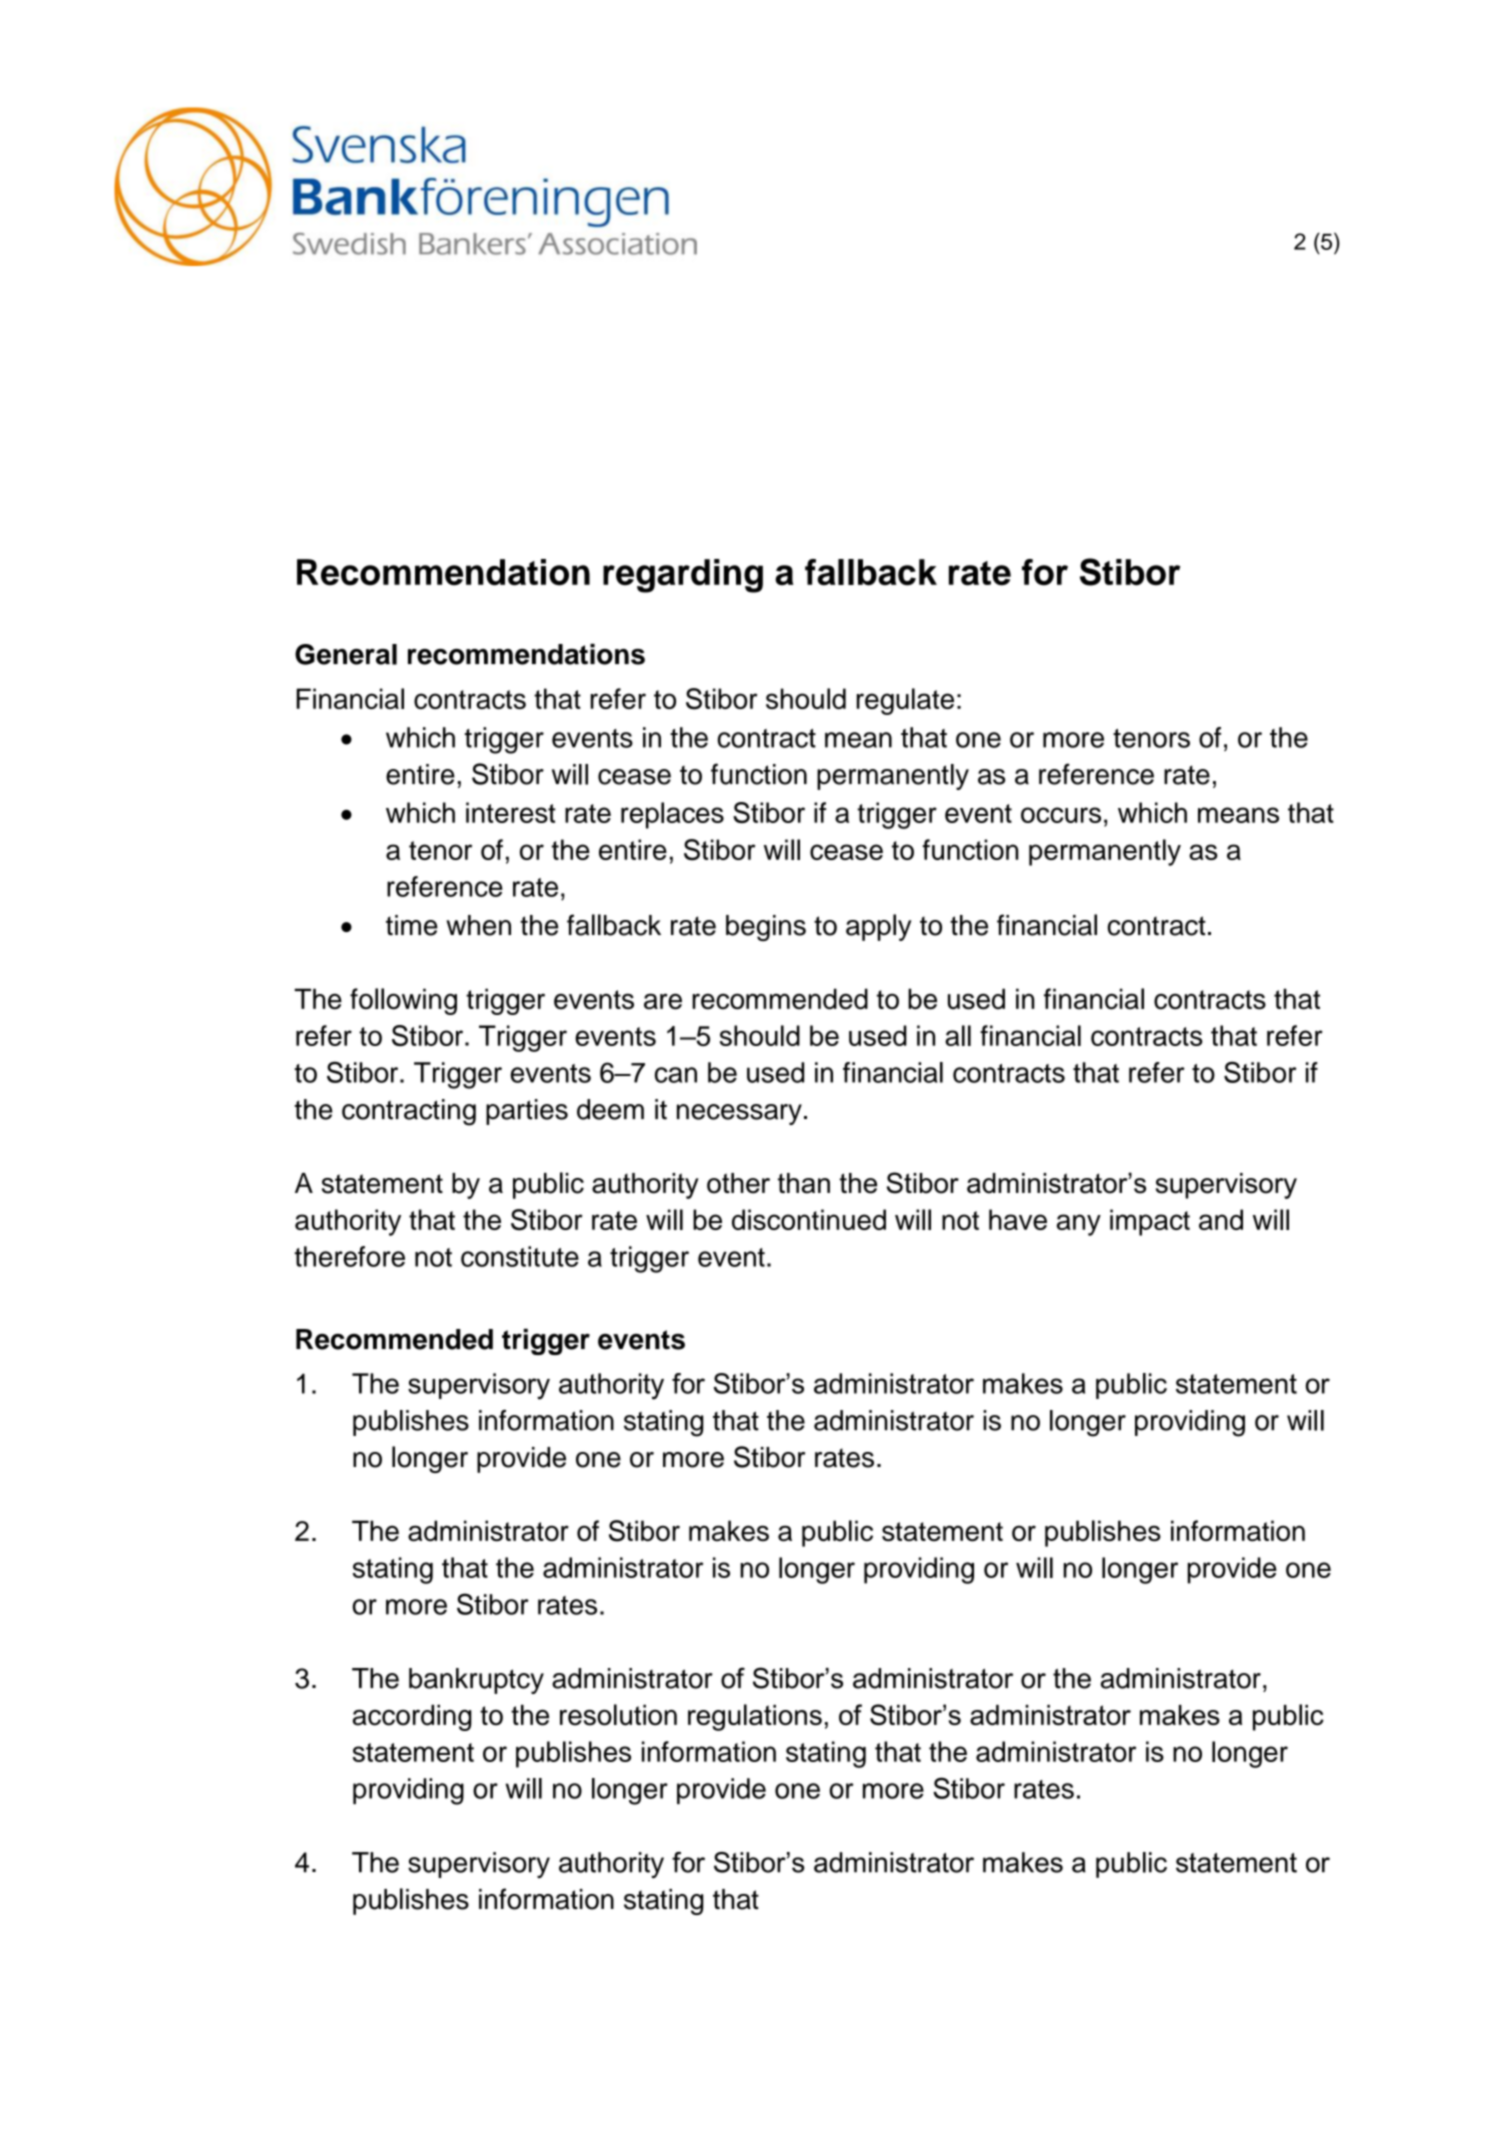 The width and height of the screenshot is (1507, 2131). Describe the element at coordinates (755, 1717) in the screenshot. I see `regulations` at that location.
